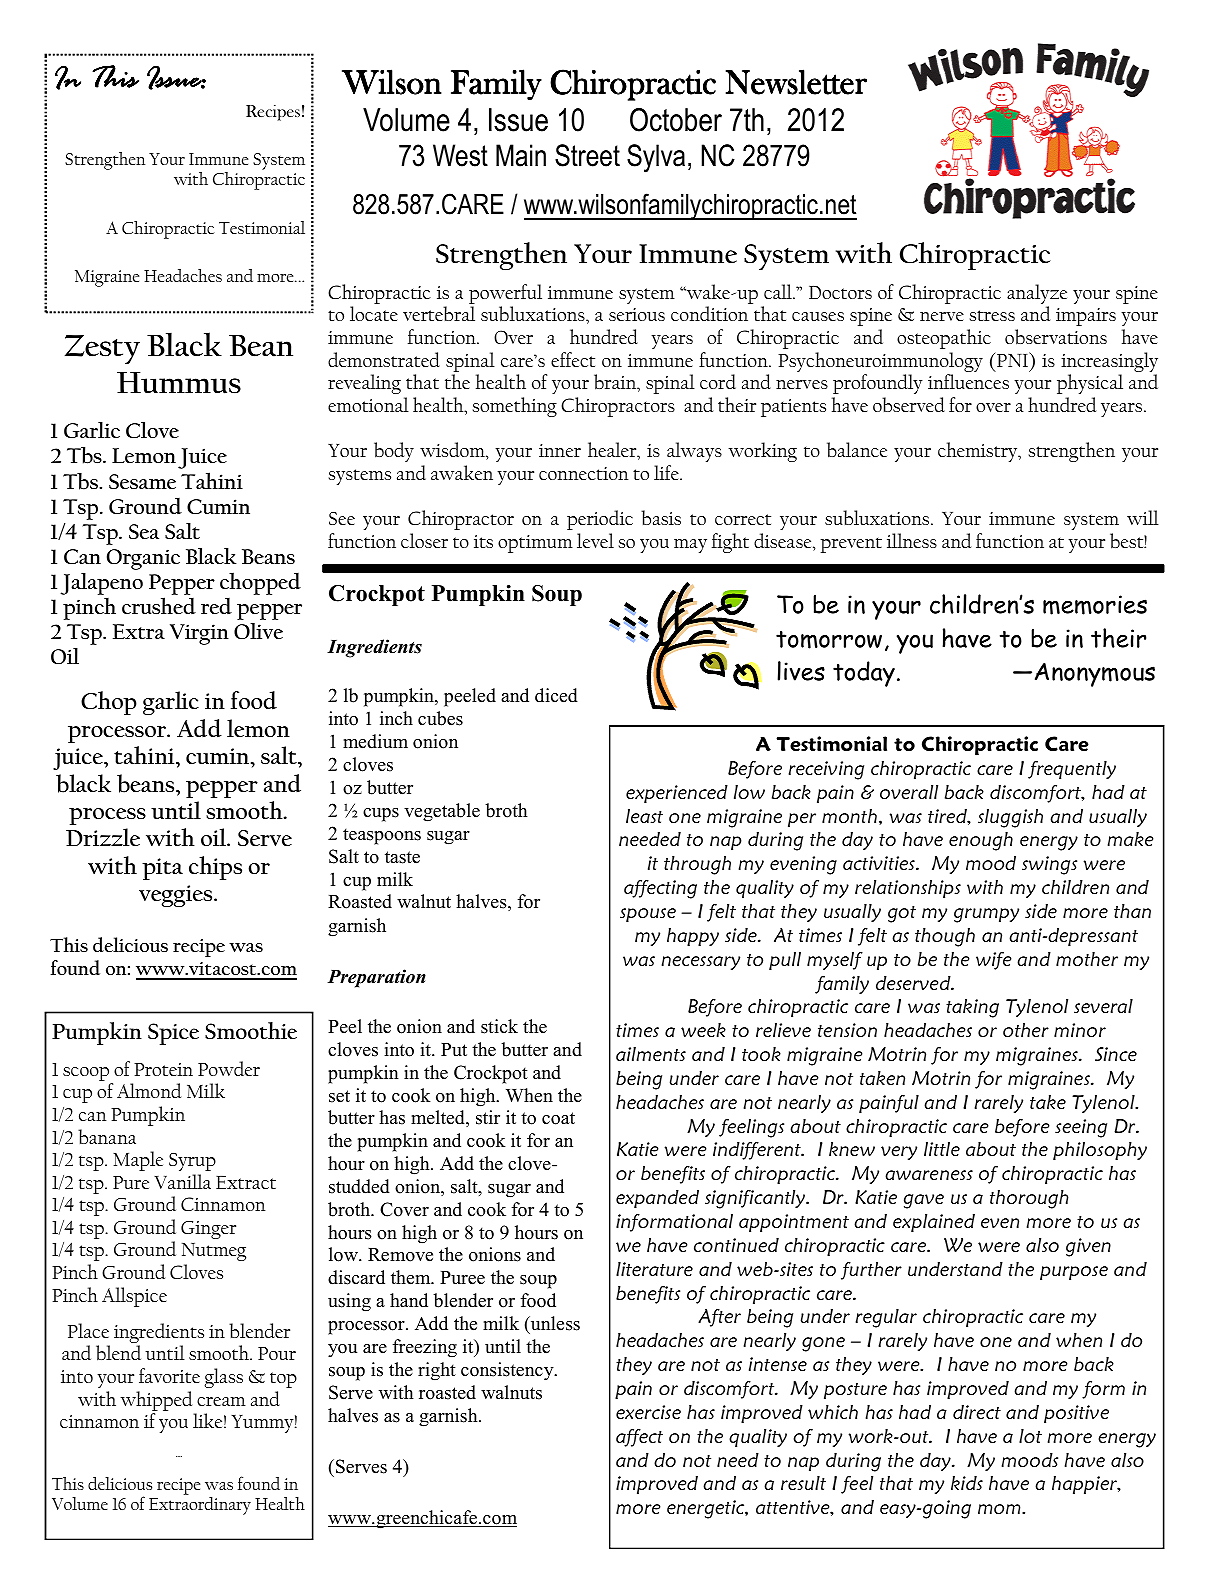 The height and width of the screenshot is (1576, 1218). What do you see at coordinates (595, 540) in the screenshot?
I see `level` at bounding box center [595, 540].
